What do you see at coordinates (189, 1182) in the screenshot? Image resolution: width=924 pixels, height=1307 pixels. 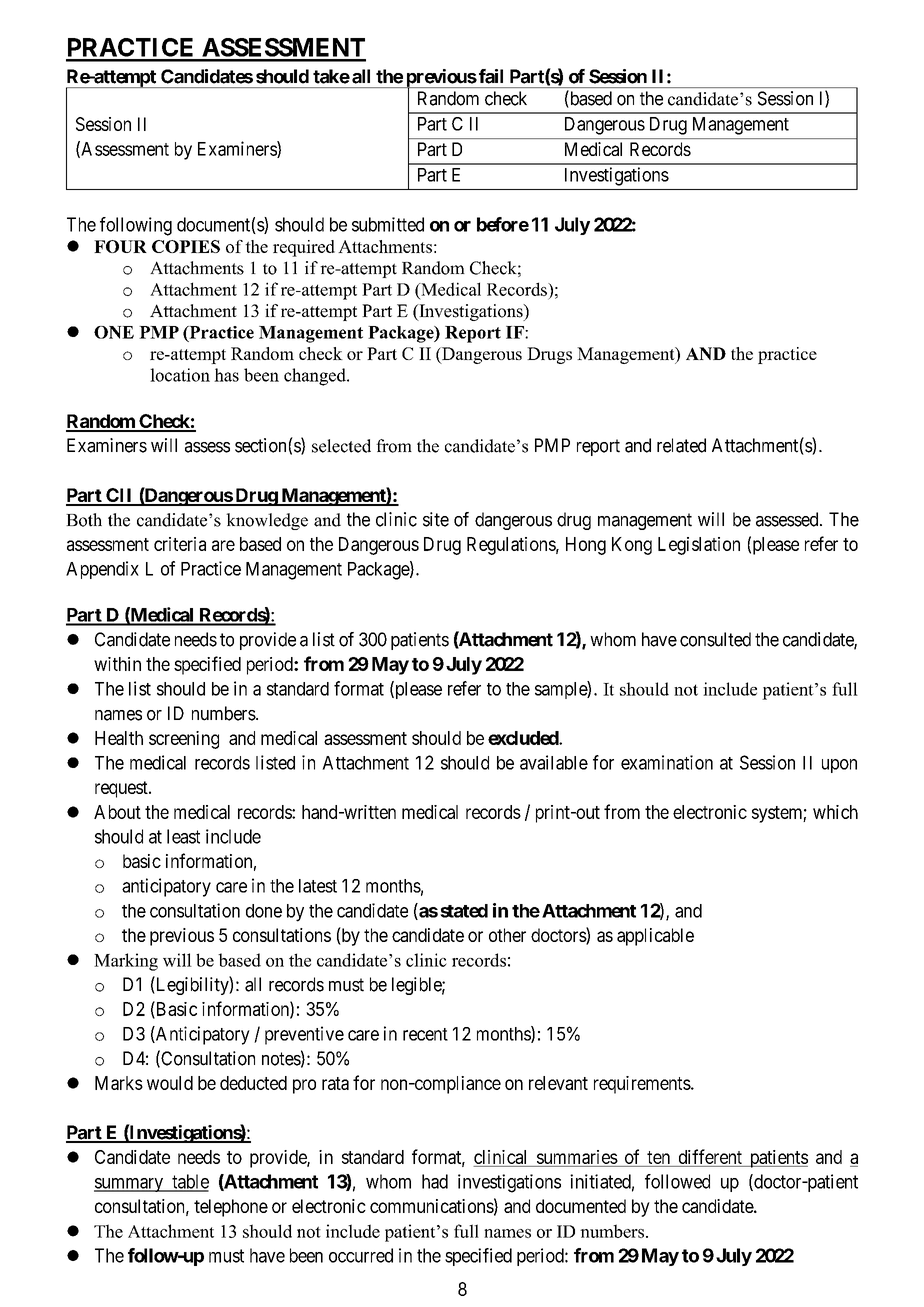 I see `table` at bounding box center [189, 1182].
